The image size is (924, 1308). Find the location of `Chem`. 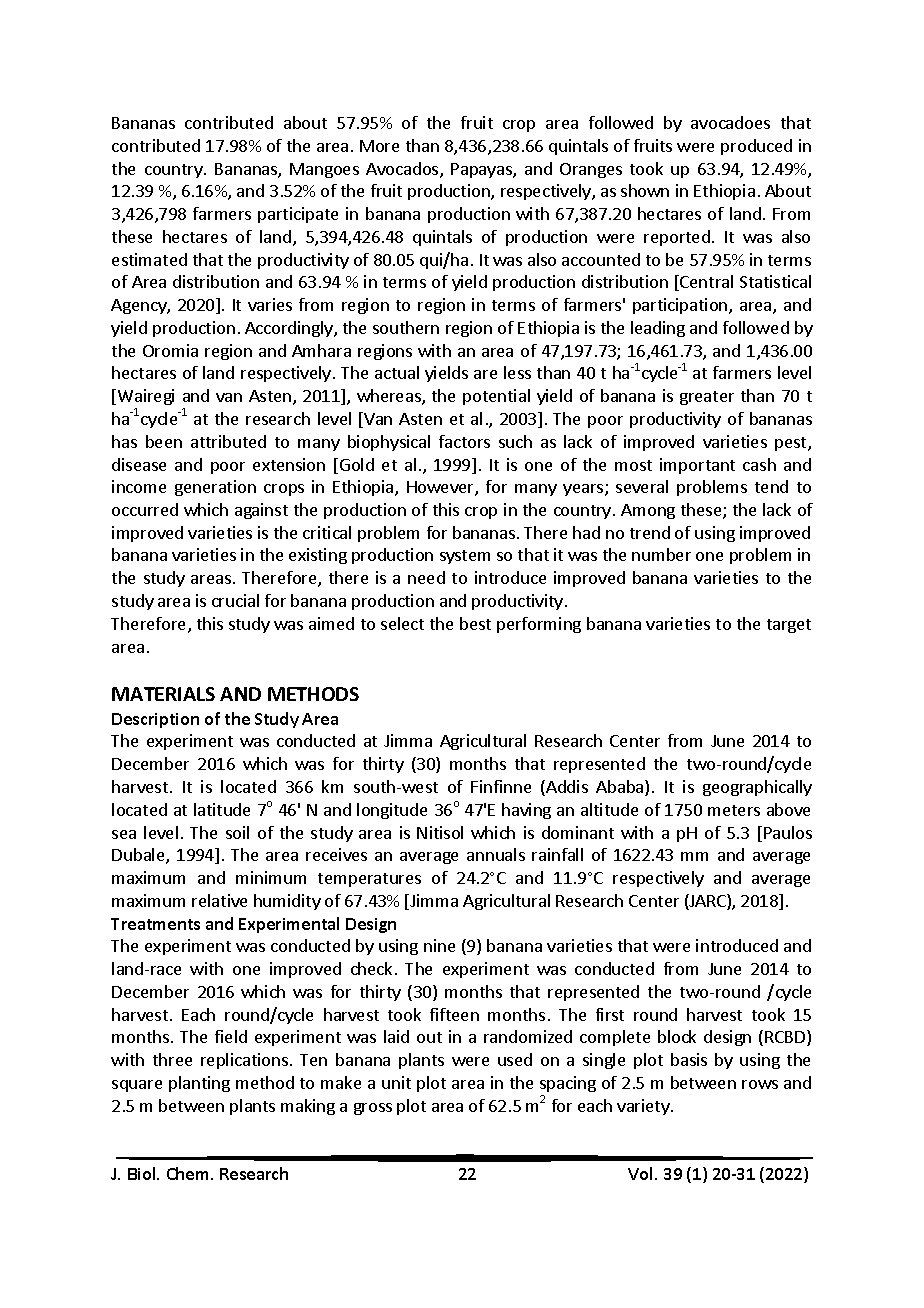

Chem is located at coordinates (189, 1173).
